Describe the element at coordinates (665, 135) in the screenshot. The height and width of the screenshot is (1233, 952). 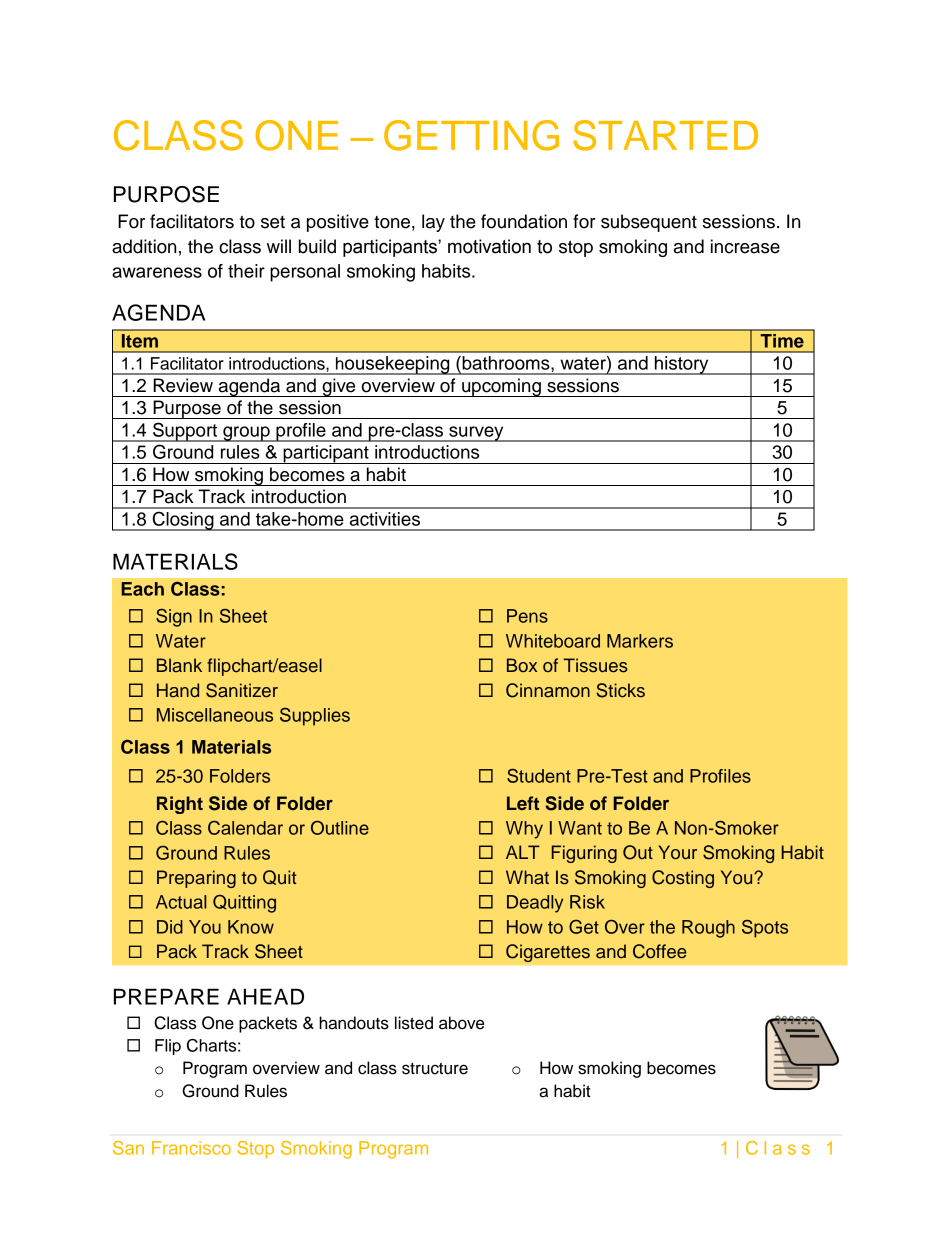
I see `STARTED` at that location.
